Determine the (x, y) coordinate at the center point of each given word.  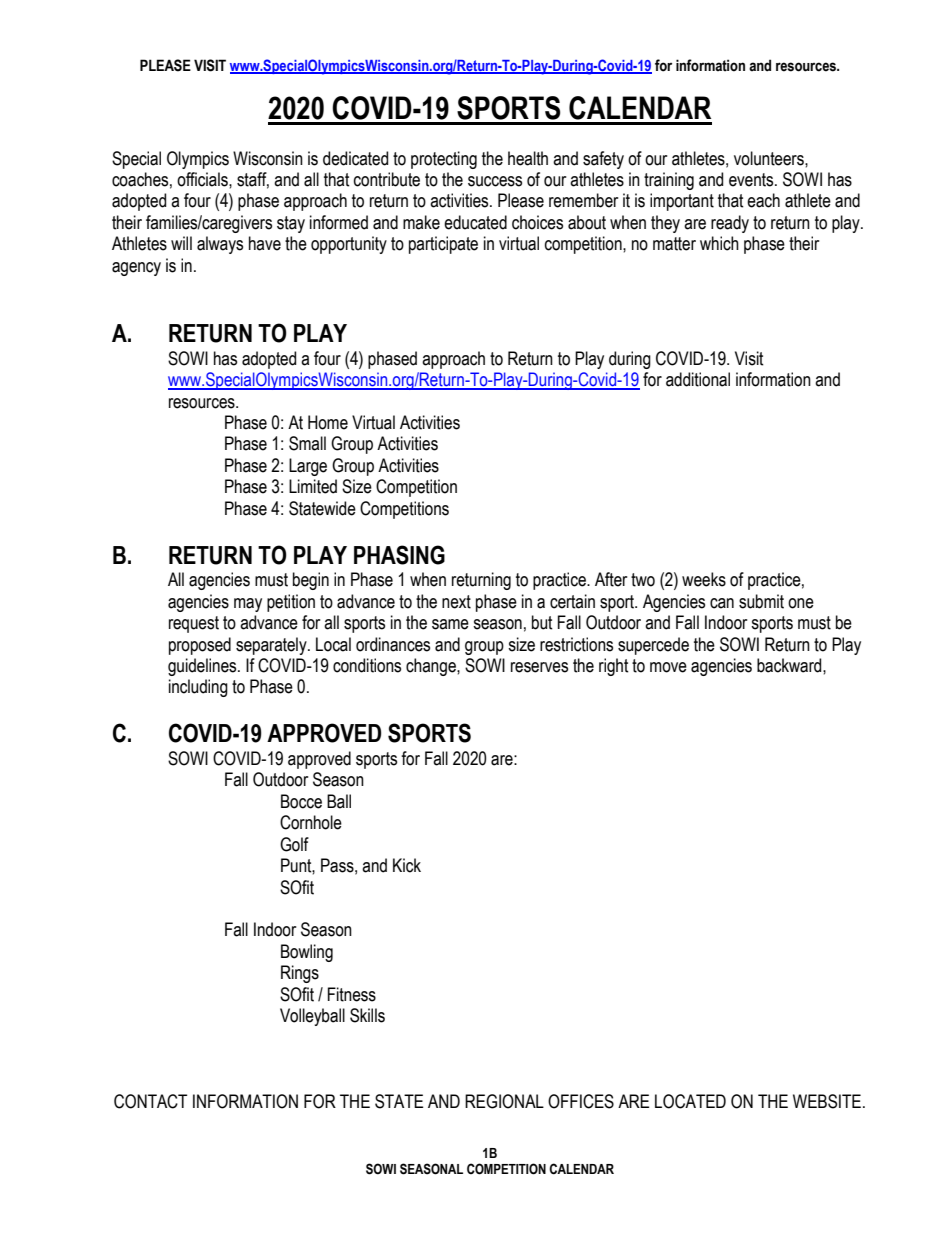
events (752, 180)
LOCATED (690, 1101)
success (495, 181)
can (722, 603)
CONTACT (150, 1101)
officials (203, 179)
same (450, 624)
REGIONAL (504, 1101)
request (194, 624)
